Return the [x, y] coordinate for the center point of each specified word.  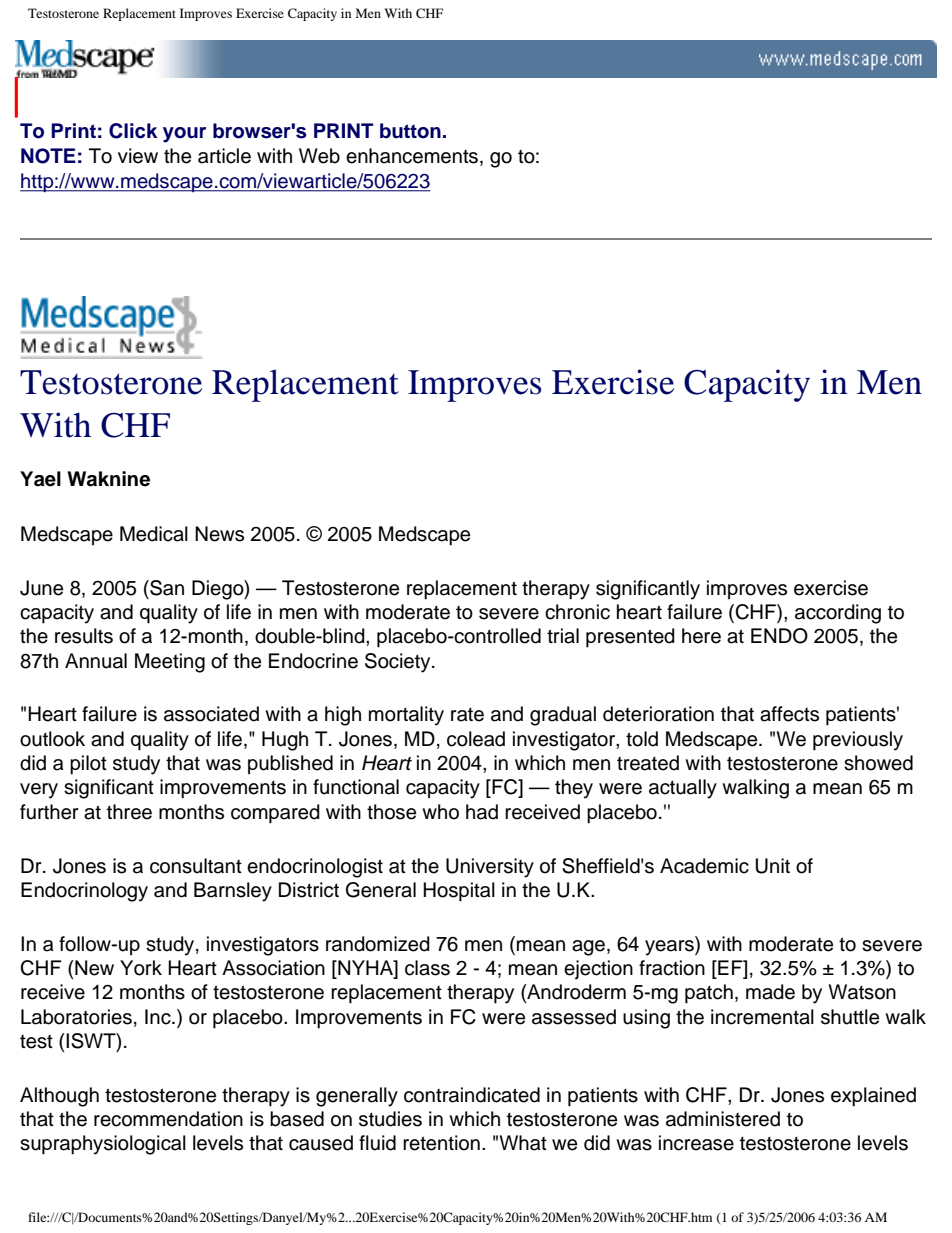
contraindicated [472, 1095]
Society [399, 663]
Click [133, 131]
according [838, 614]
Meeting [170, 663]
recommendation [168, 1119]
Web [319, 156]
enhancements [412, 156]
